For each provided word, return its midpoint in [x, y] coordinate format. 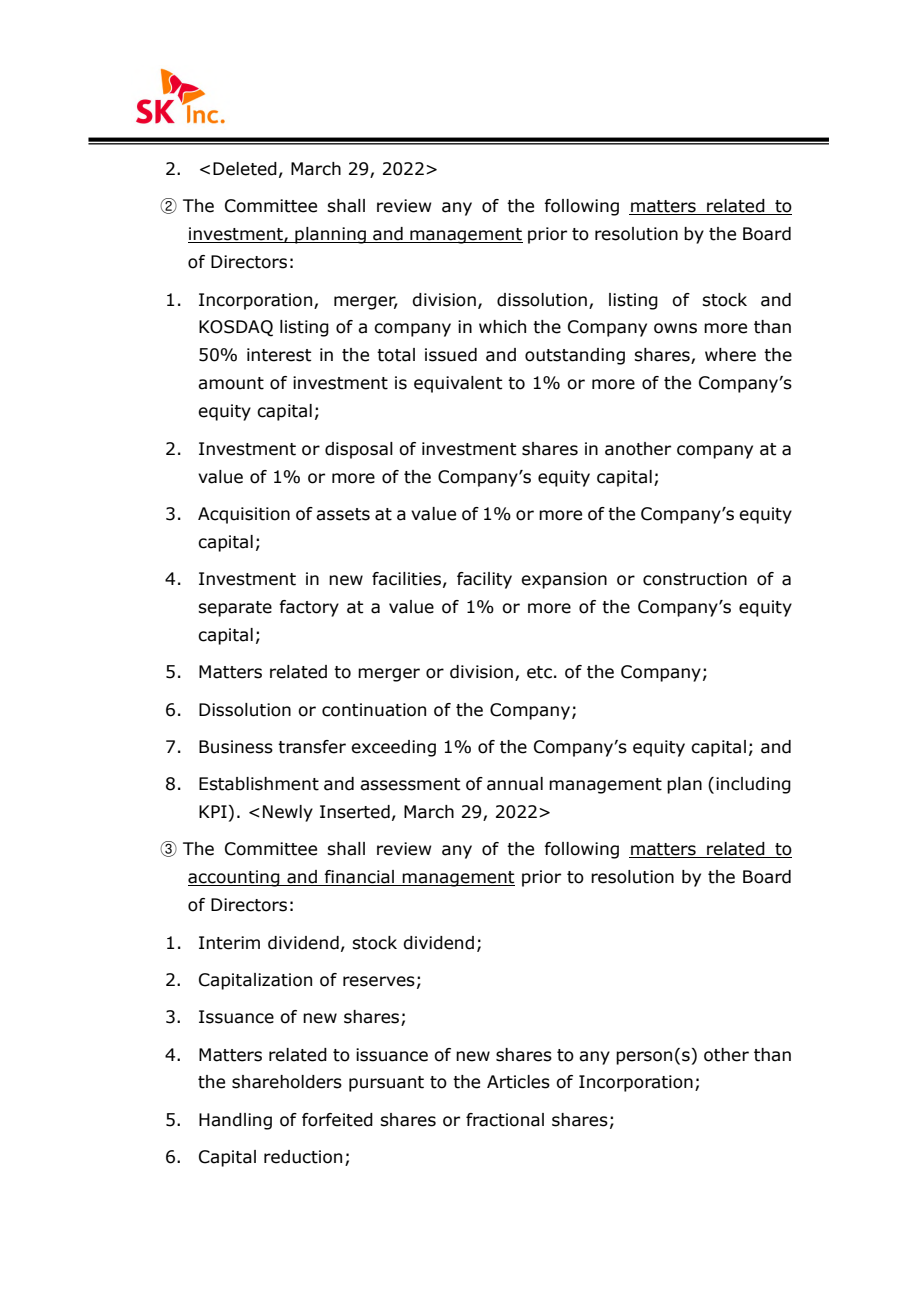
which [502, 327]
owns [675, 328]
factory [309, 608]
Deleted [245, 169]
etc [539, 672]
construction [695, 579]
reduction [303, 1157]
